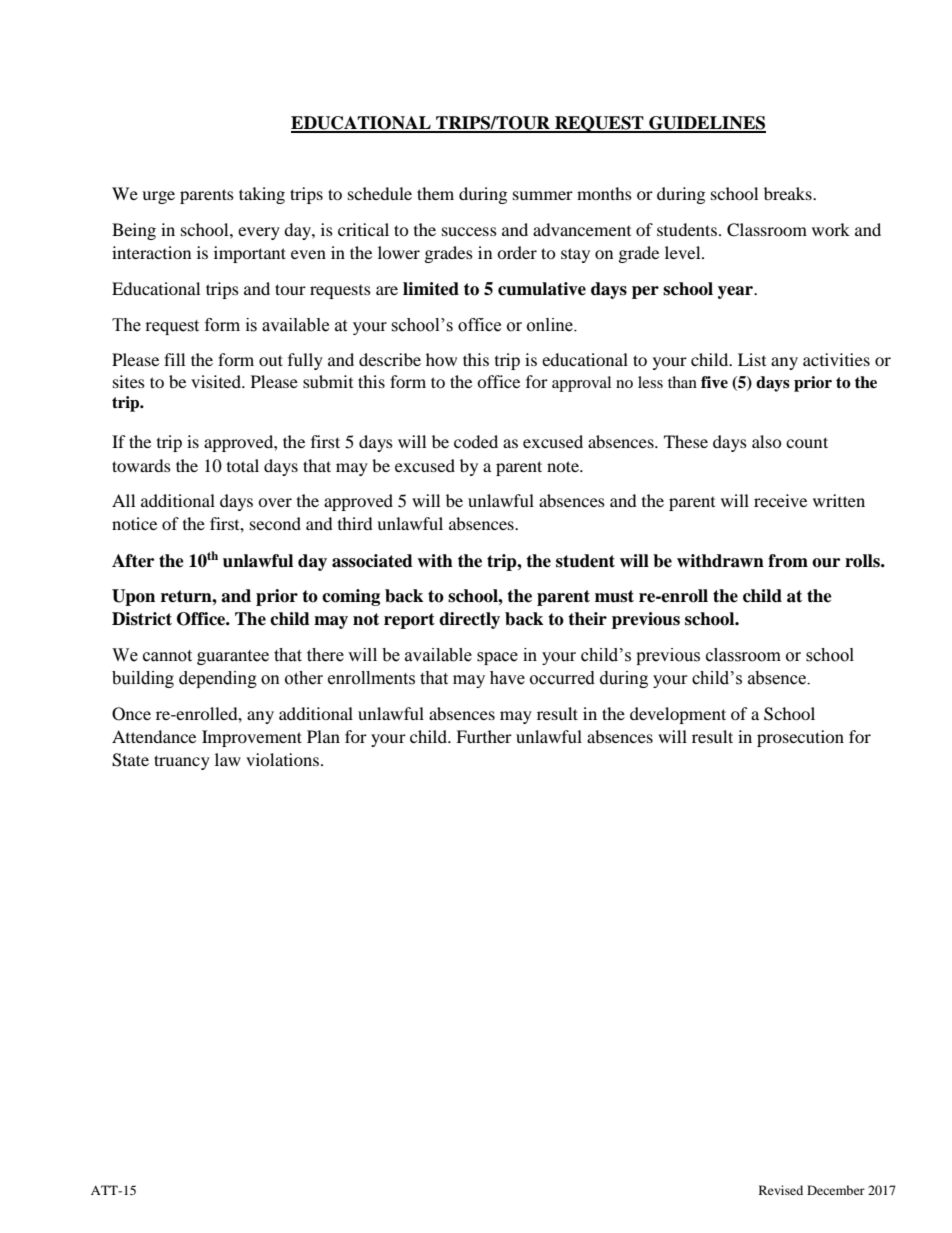 This screenshot has height=1233, width=952. What do you see at coordinates (262, 195) in the screenshot?
I see `taking` at bounding box center [262, 195].
